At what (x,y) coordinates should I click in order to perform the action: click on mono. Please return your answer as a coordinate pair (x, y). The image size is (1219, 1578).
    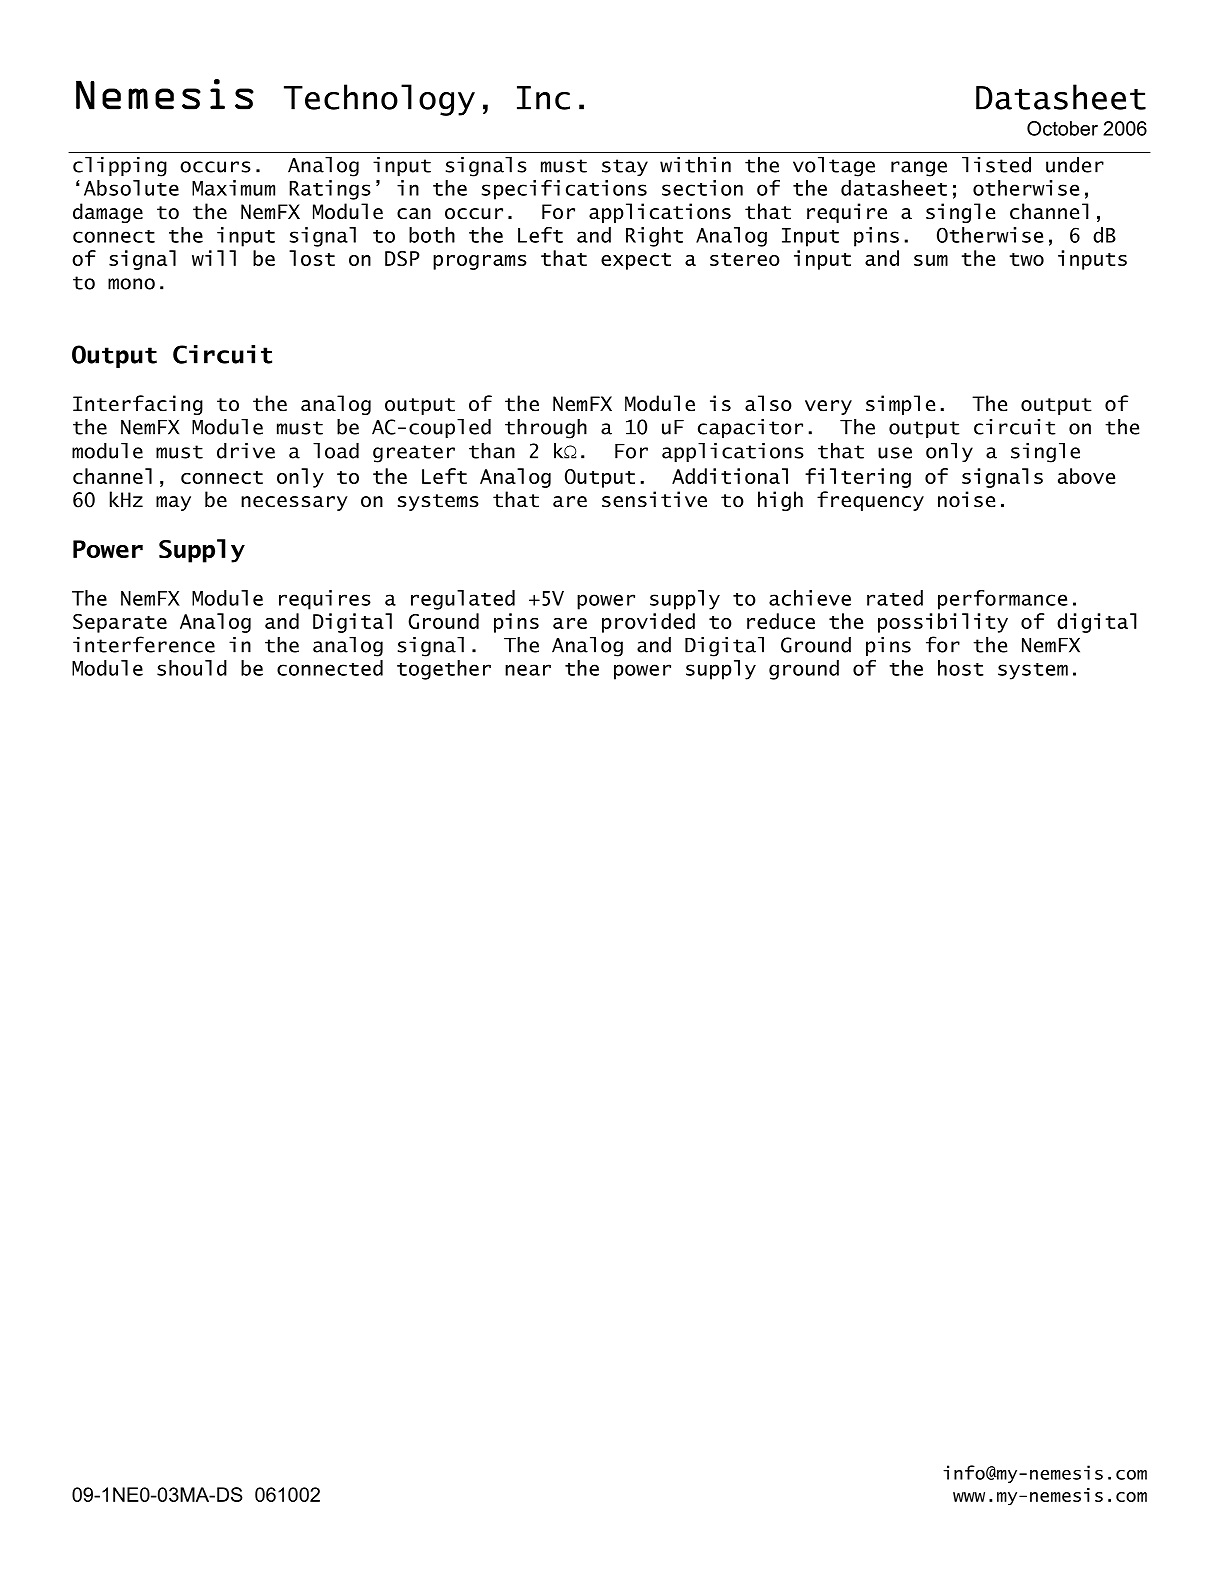
    Looking at the image, I should click on (131, 284).
